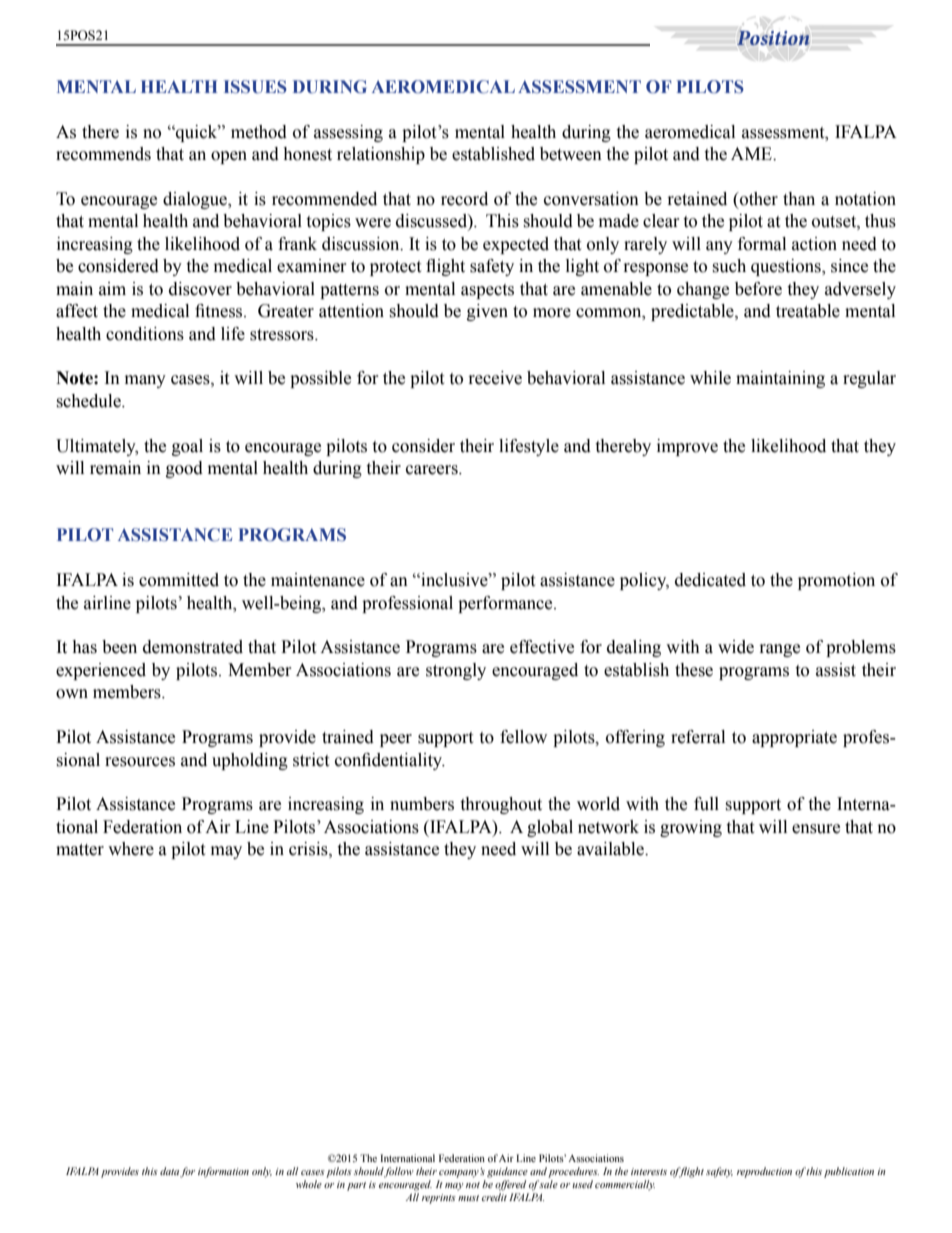 The width and height of the page is (952, 1233). I want to click on ISSUES, so click(255, 87).
